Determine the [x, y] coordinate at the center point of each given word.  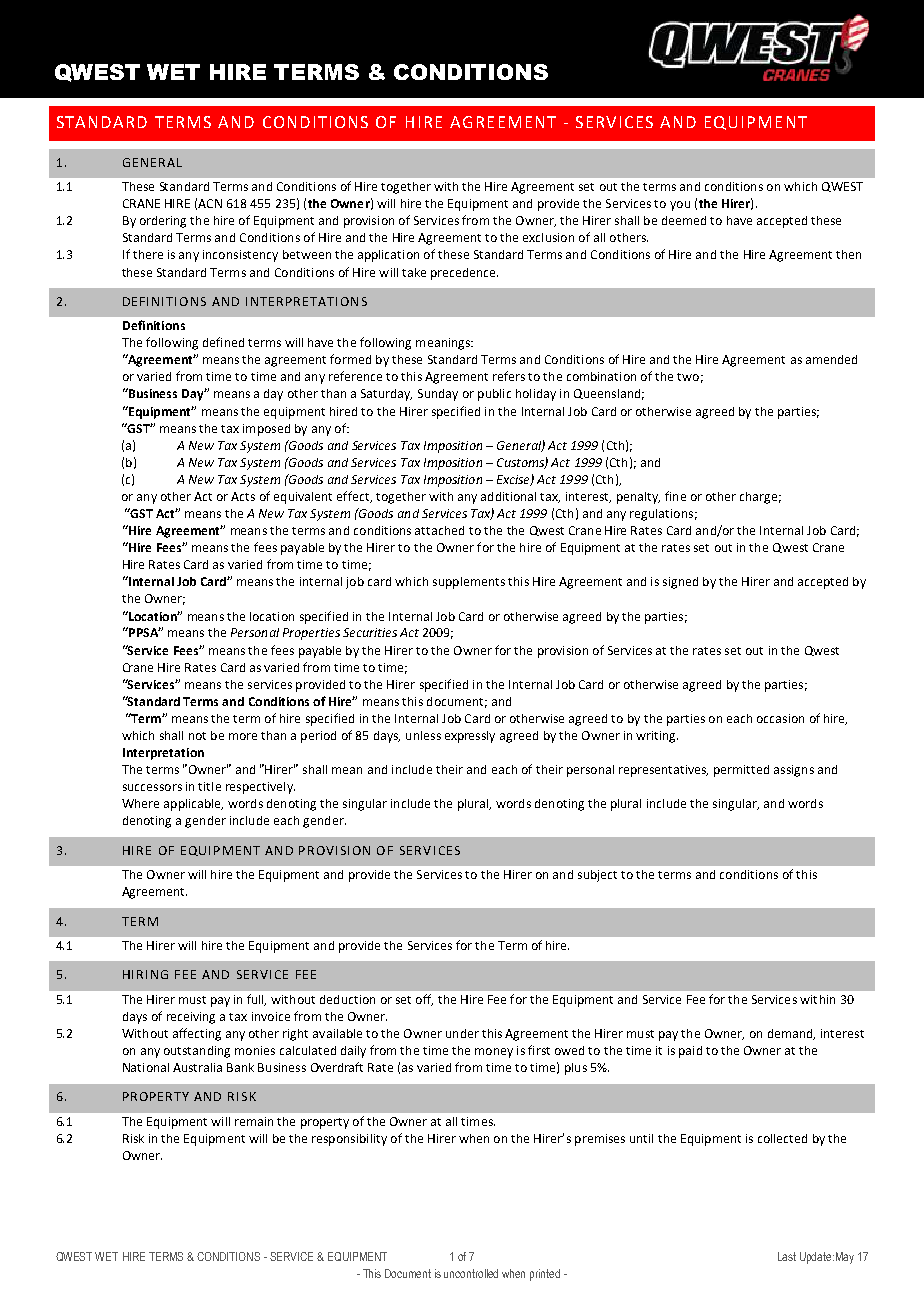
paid [690, 1052]
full [256, 1000]
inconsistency [240, 256]
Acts [243, 496]
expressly [470, 737]
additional [508, 496]
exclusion [548, 237]
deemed [684, 220]
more [243, 736]
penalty [638, 498]
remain [254, 1121]
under [462, 1033]
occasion [780, 718]
